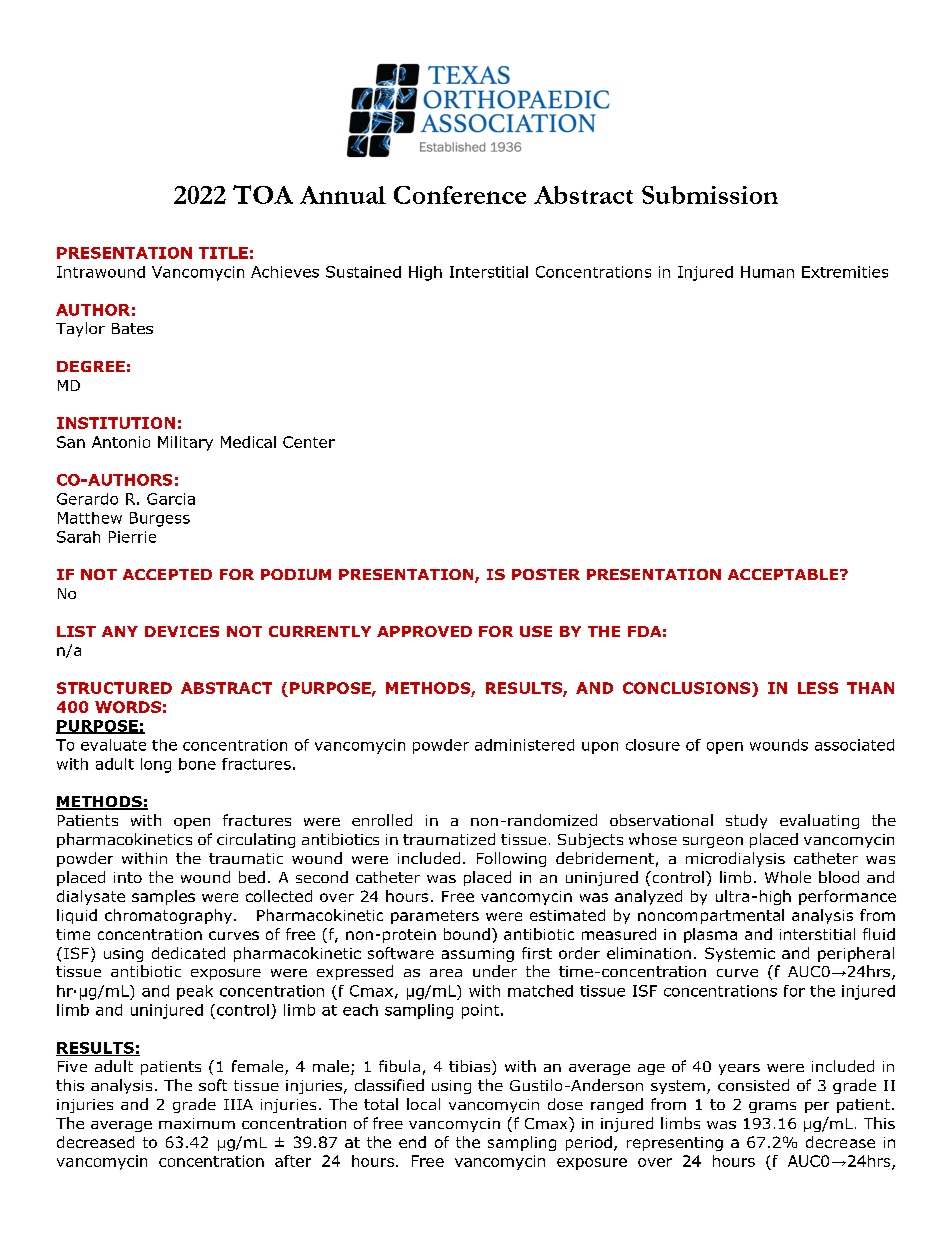  What do you see at coordinates (424, 631) in the document?
I see `APPROVED` at bounding box center [424, 631].
